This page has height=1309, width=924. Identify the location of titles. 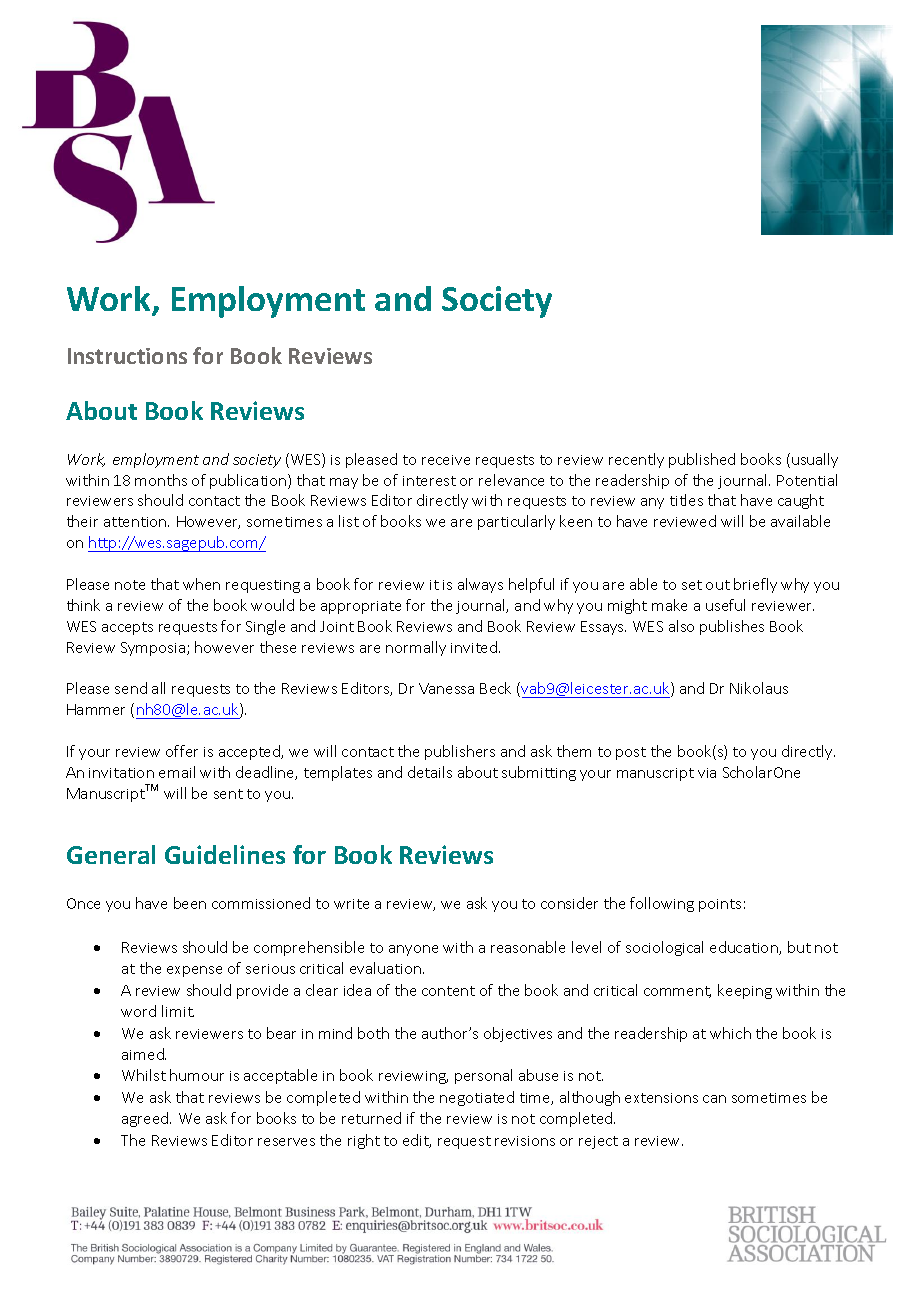
(686, 500).
